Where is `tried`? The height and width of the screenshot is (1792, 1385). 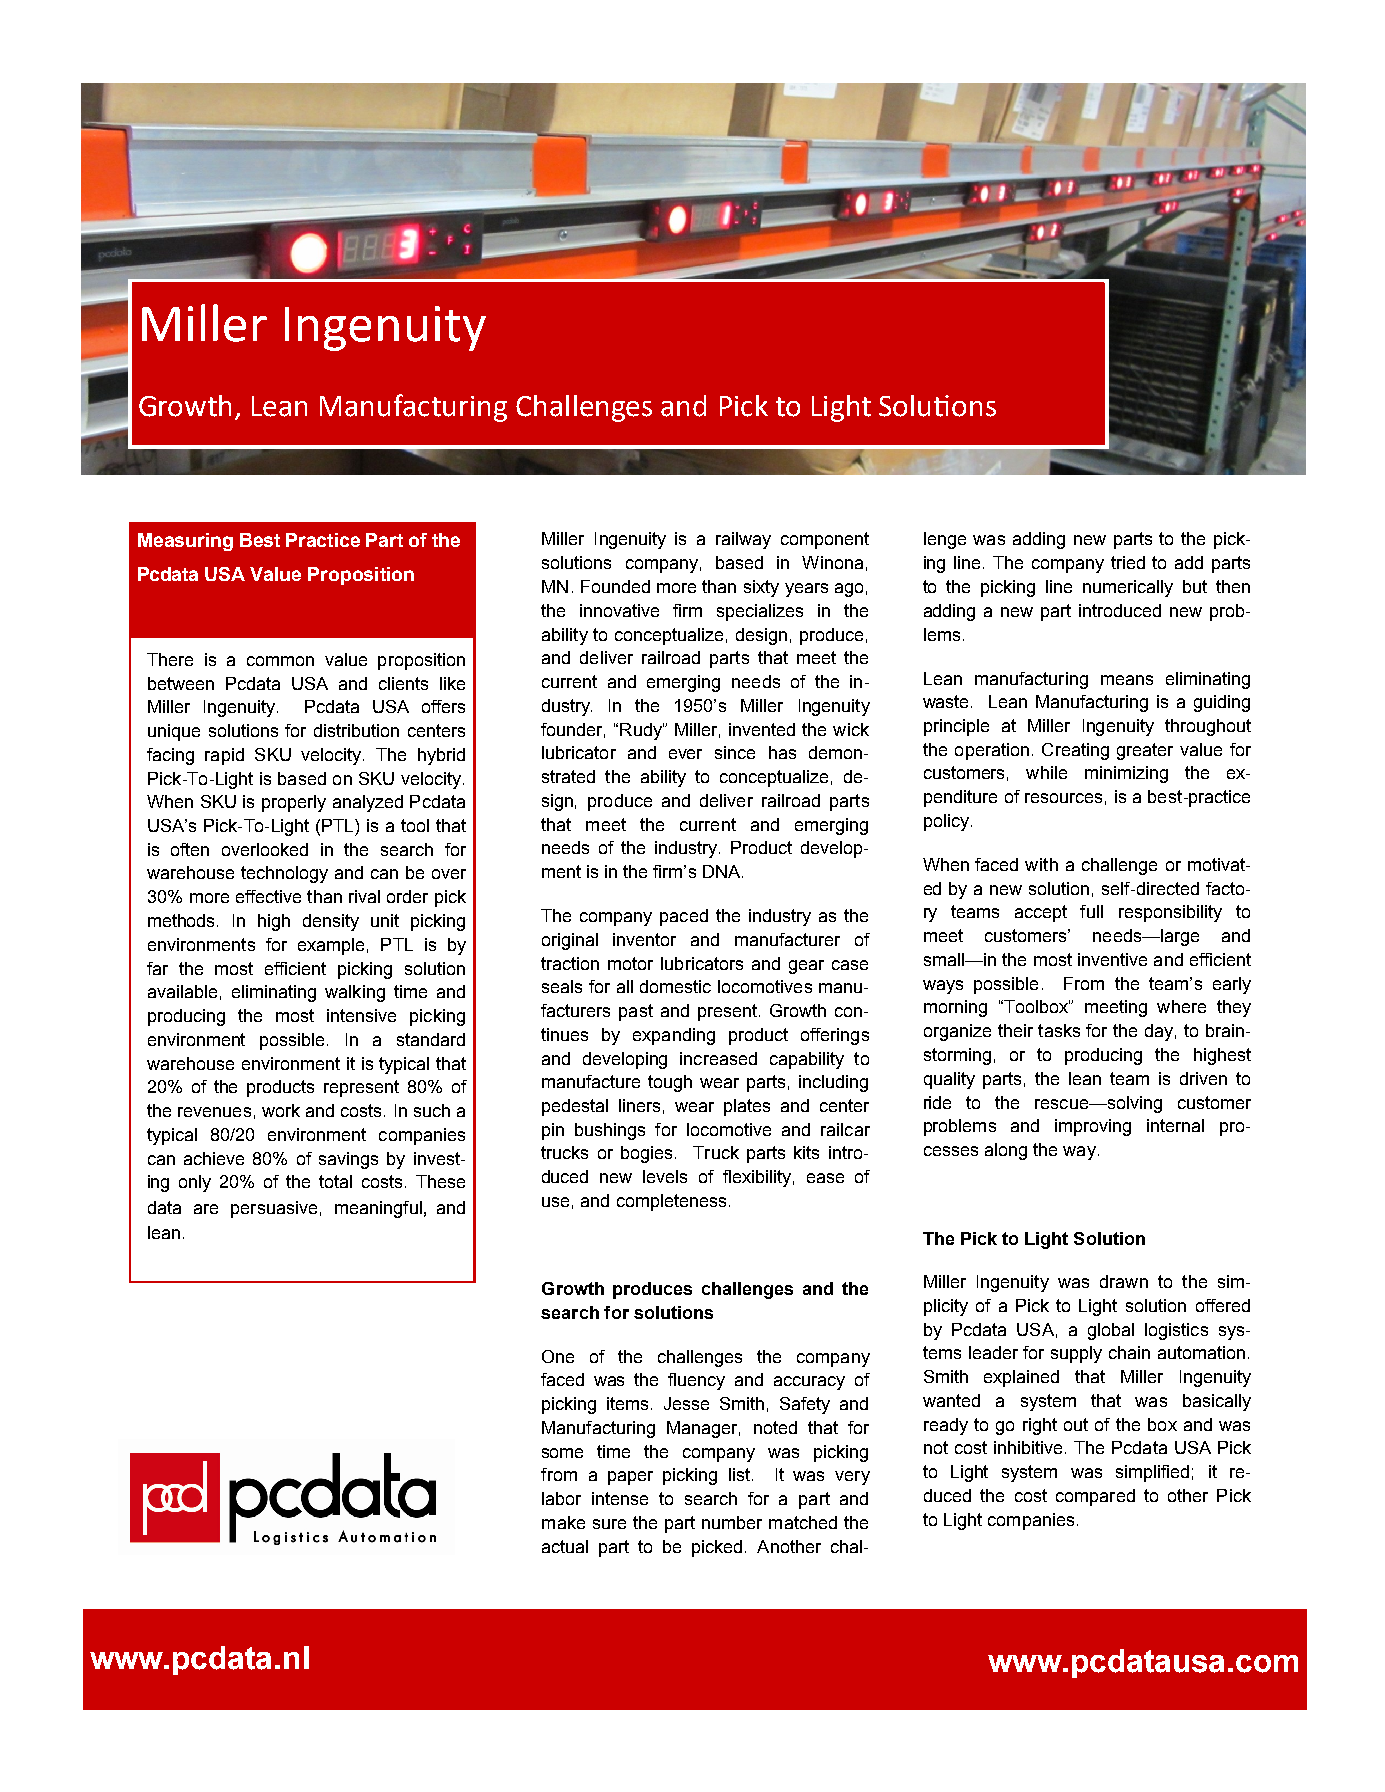 tried is located at coordinates (1128, 562).
